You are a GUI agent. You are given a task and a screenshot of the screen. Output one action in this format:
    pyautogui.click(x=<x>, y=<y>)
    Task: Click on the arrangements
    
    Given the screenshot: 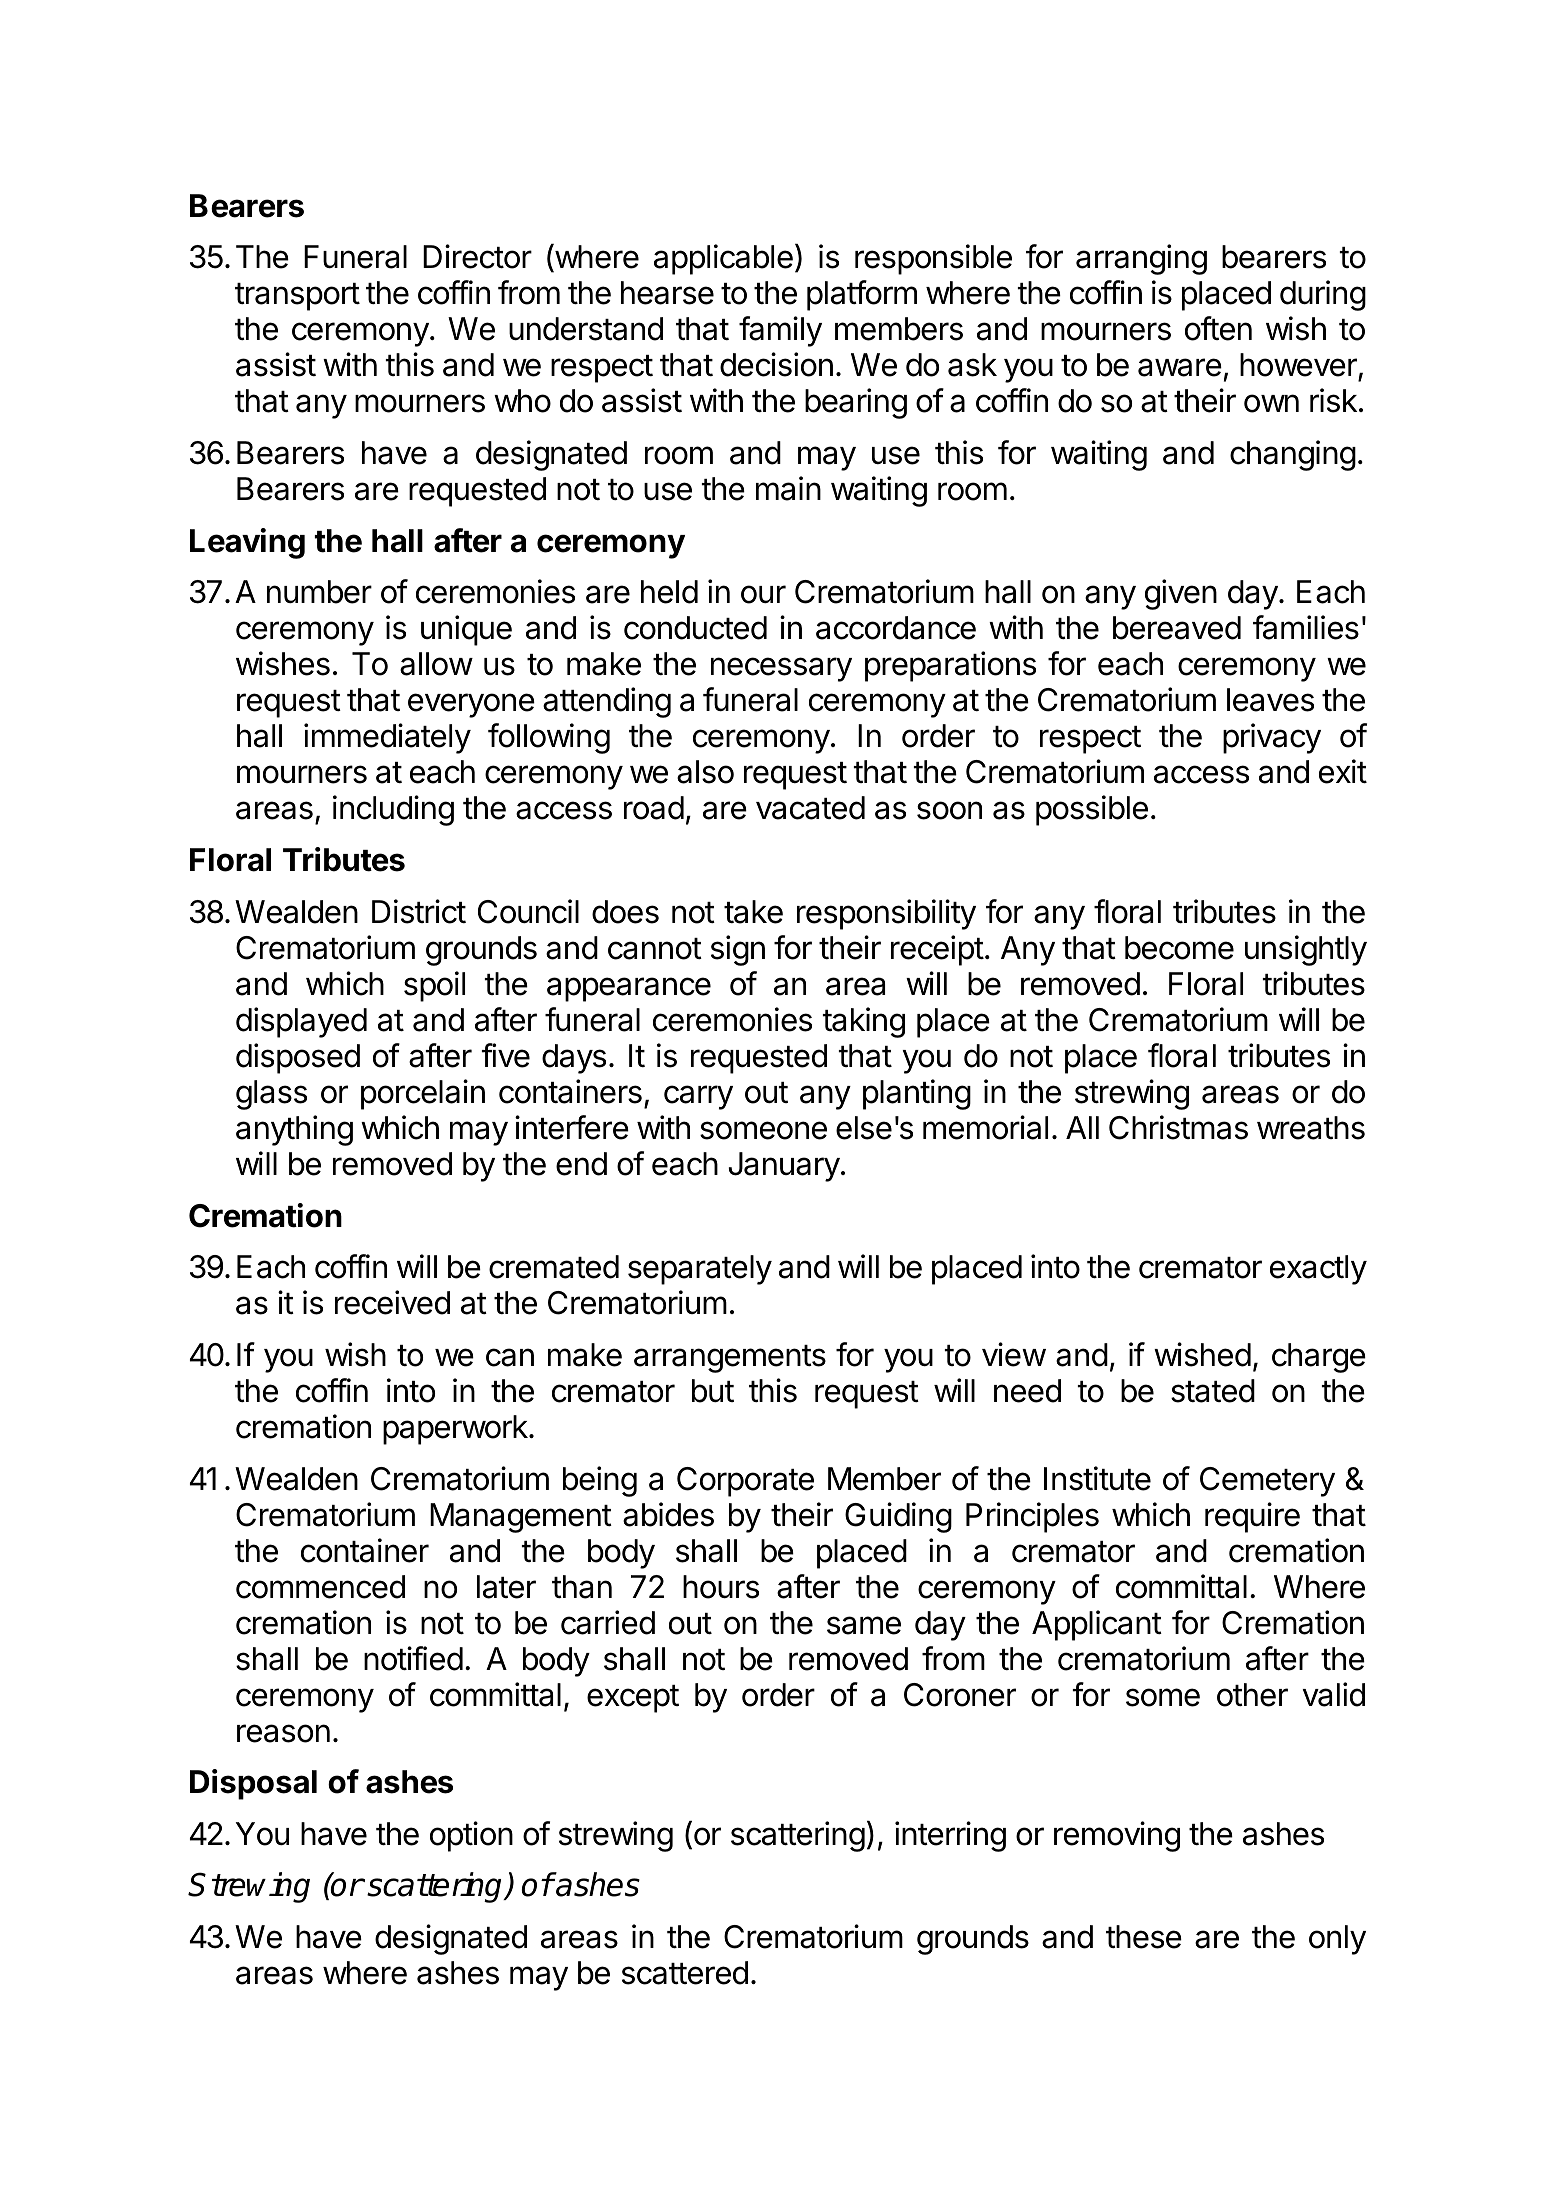 What is the action you would take?
    pyautogui.click(x=730, y=1359)
